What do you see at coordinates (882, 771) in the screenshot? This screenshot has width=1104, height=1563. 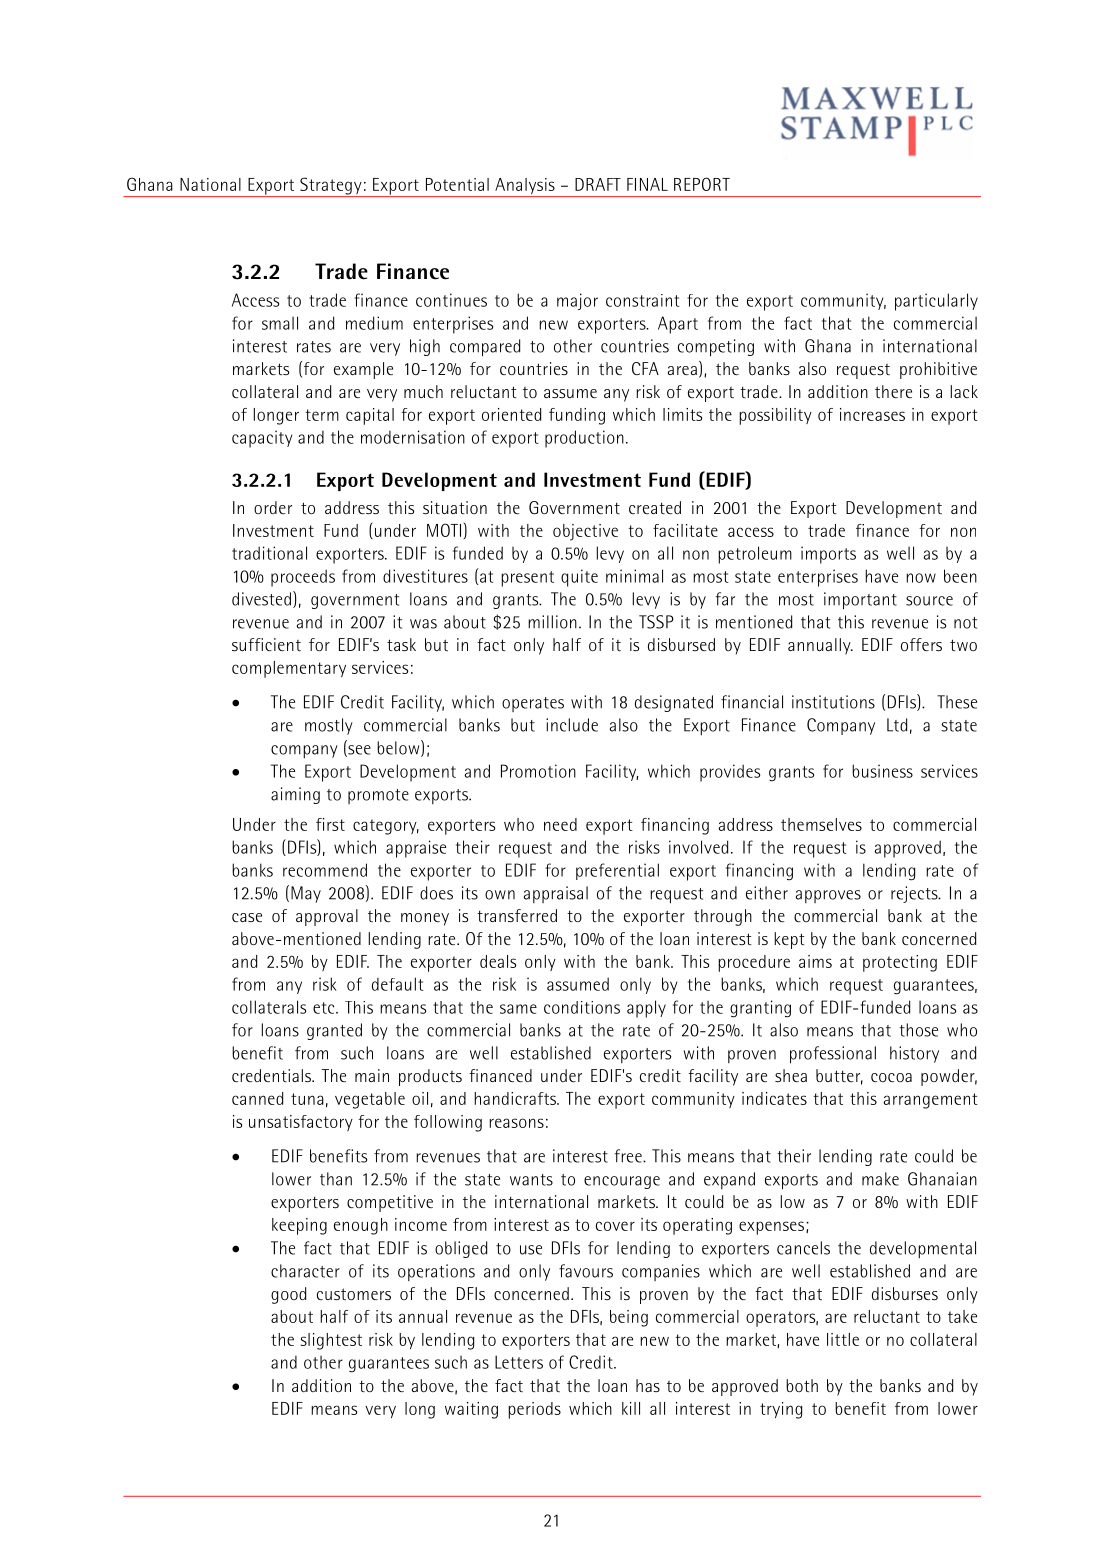 I see `business` at bounding box center [882, 771].
